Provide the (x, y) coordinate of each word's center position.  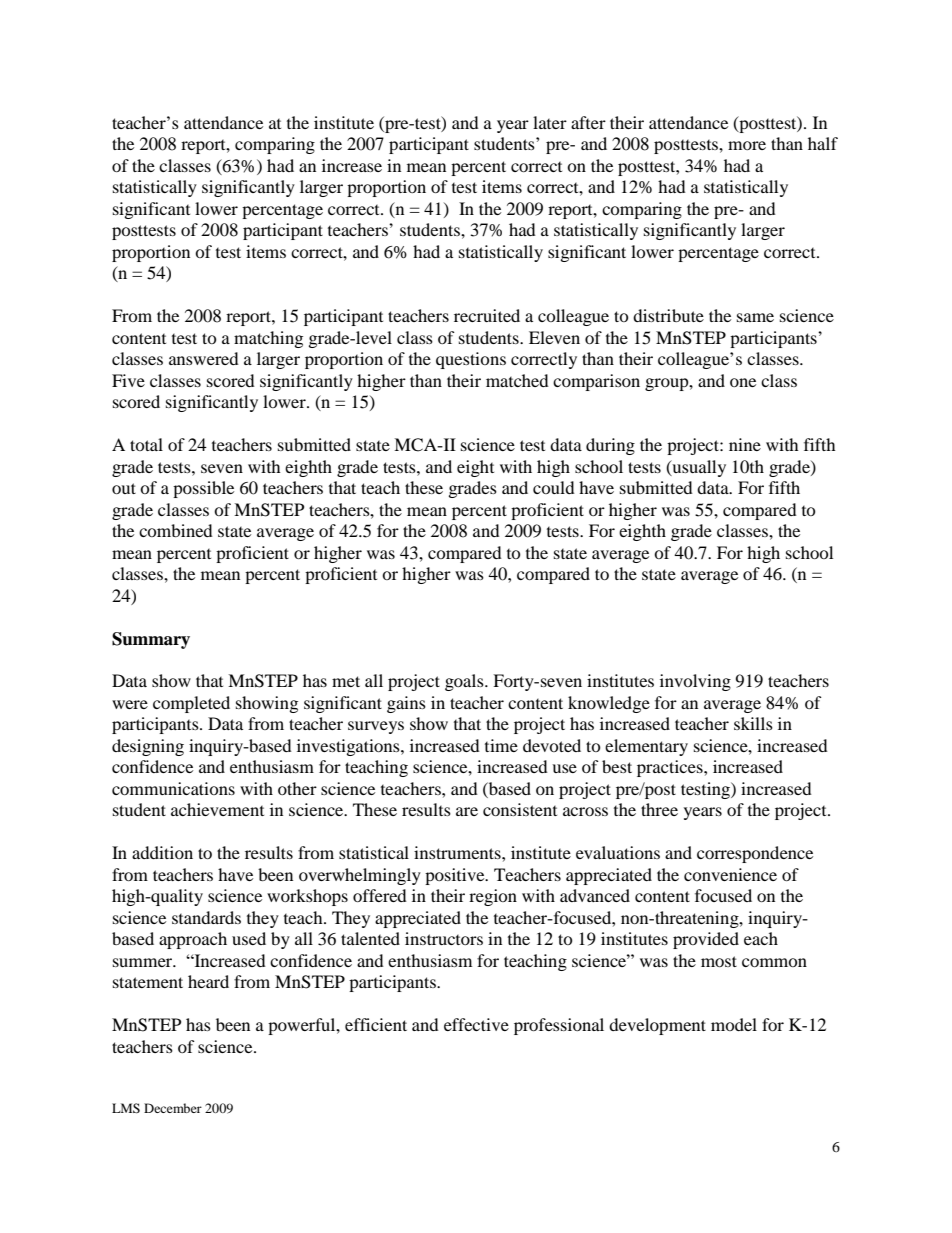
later (550, 122)
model (734, 1024)
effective (476, 1024)
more (747, 145)
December (173, 1108)
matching (268, 339)
